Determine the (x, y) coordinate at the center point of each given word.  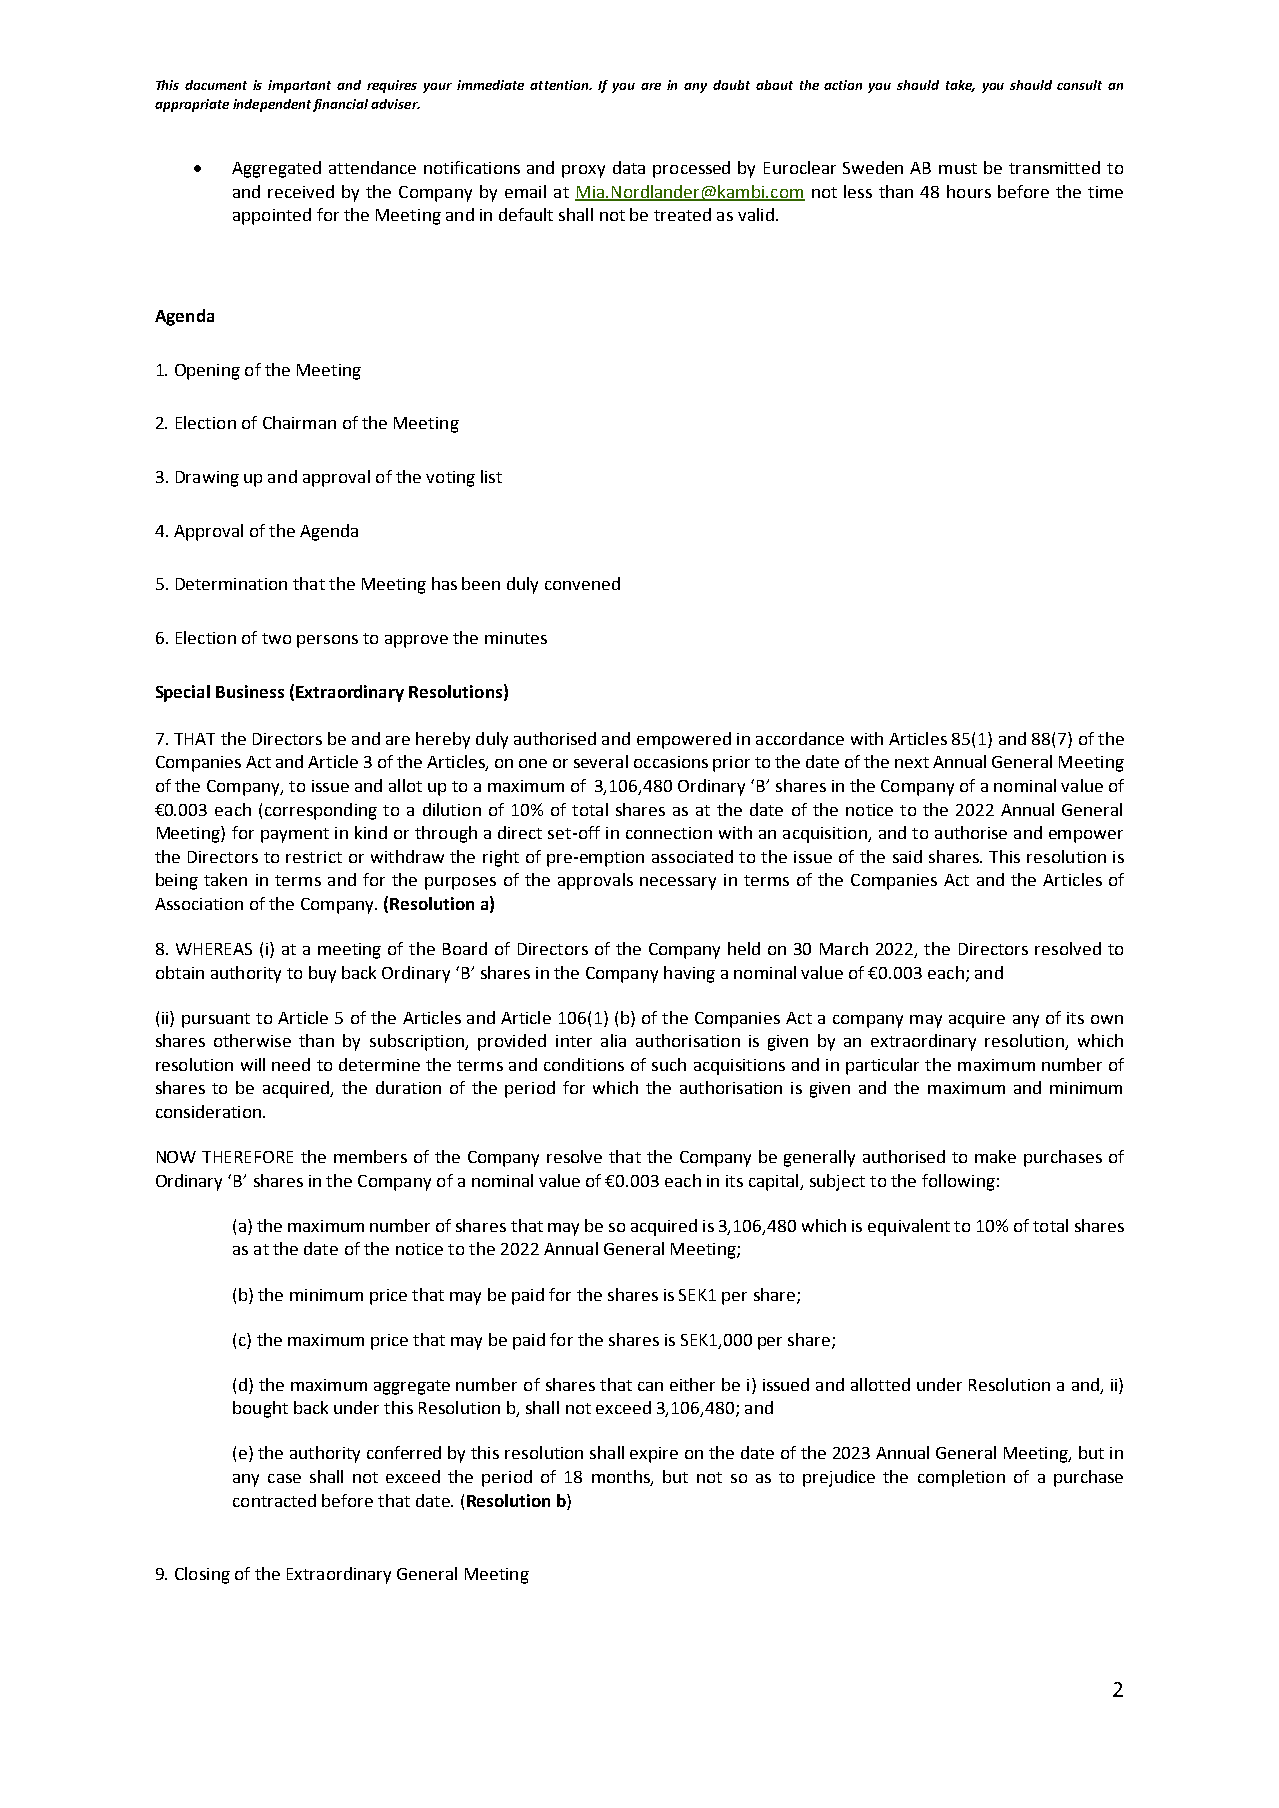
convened (582, 583)
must (958, 168)
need (291, 1064)
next (912, 762)
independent (272, 105)
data (629, 167)
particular (882, 1066)
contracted (274, 1500)
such (669, 1064)
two (276, 638)
